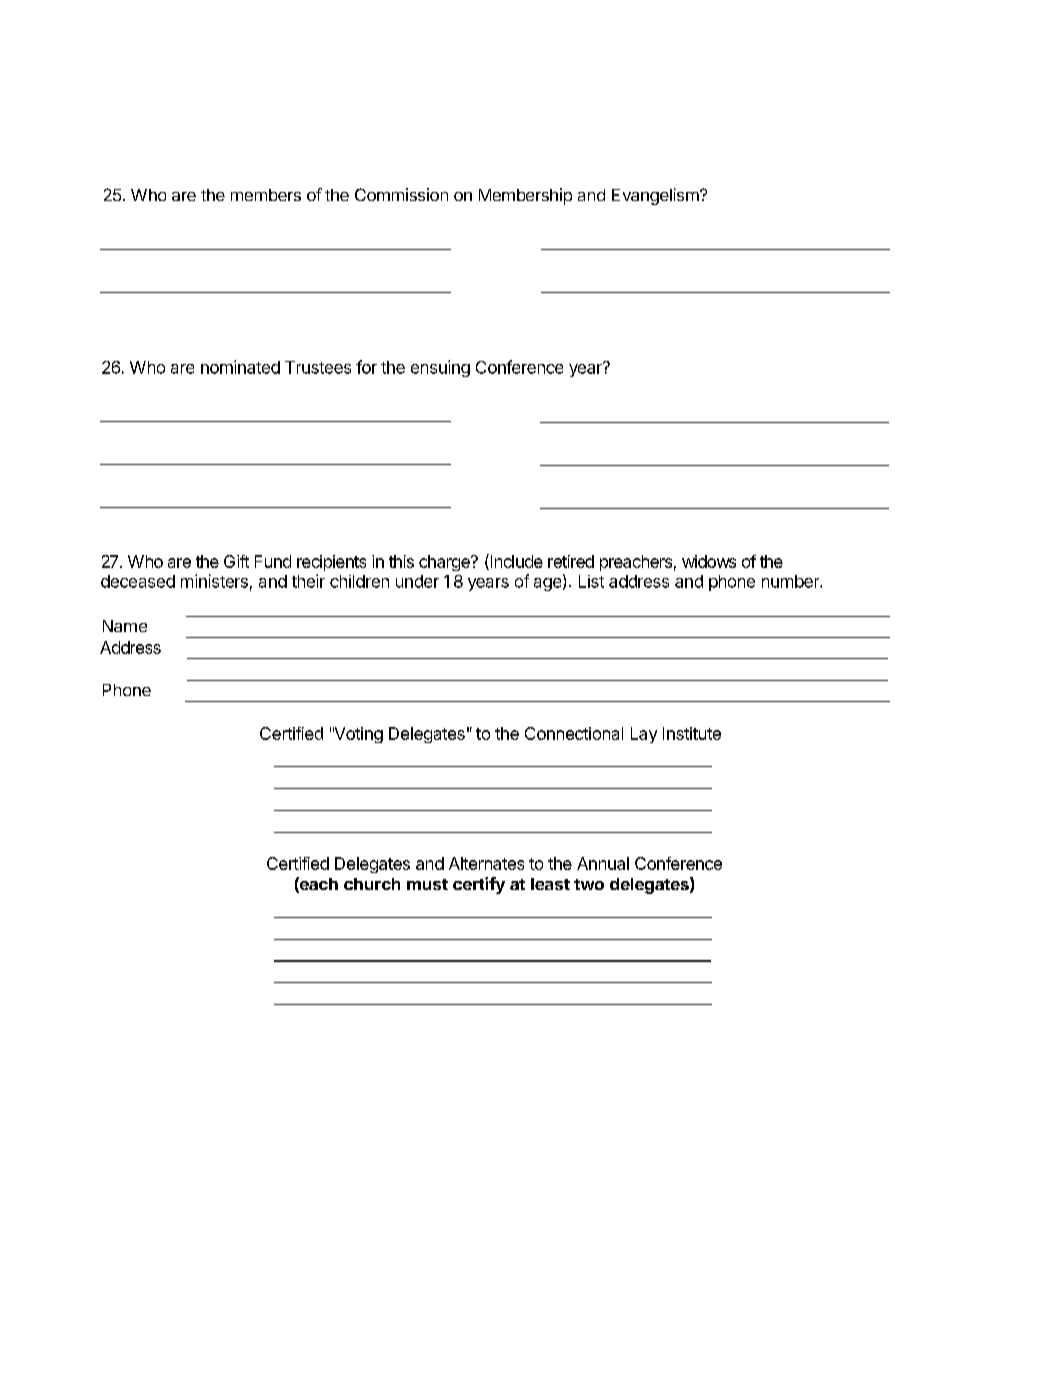  What do you see at coordinates (709, 561) in the document?
I see `widows` at bounding box center [709, 561].
